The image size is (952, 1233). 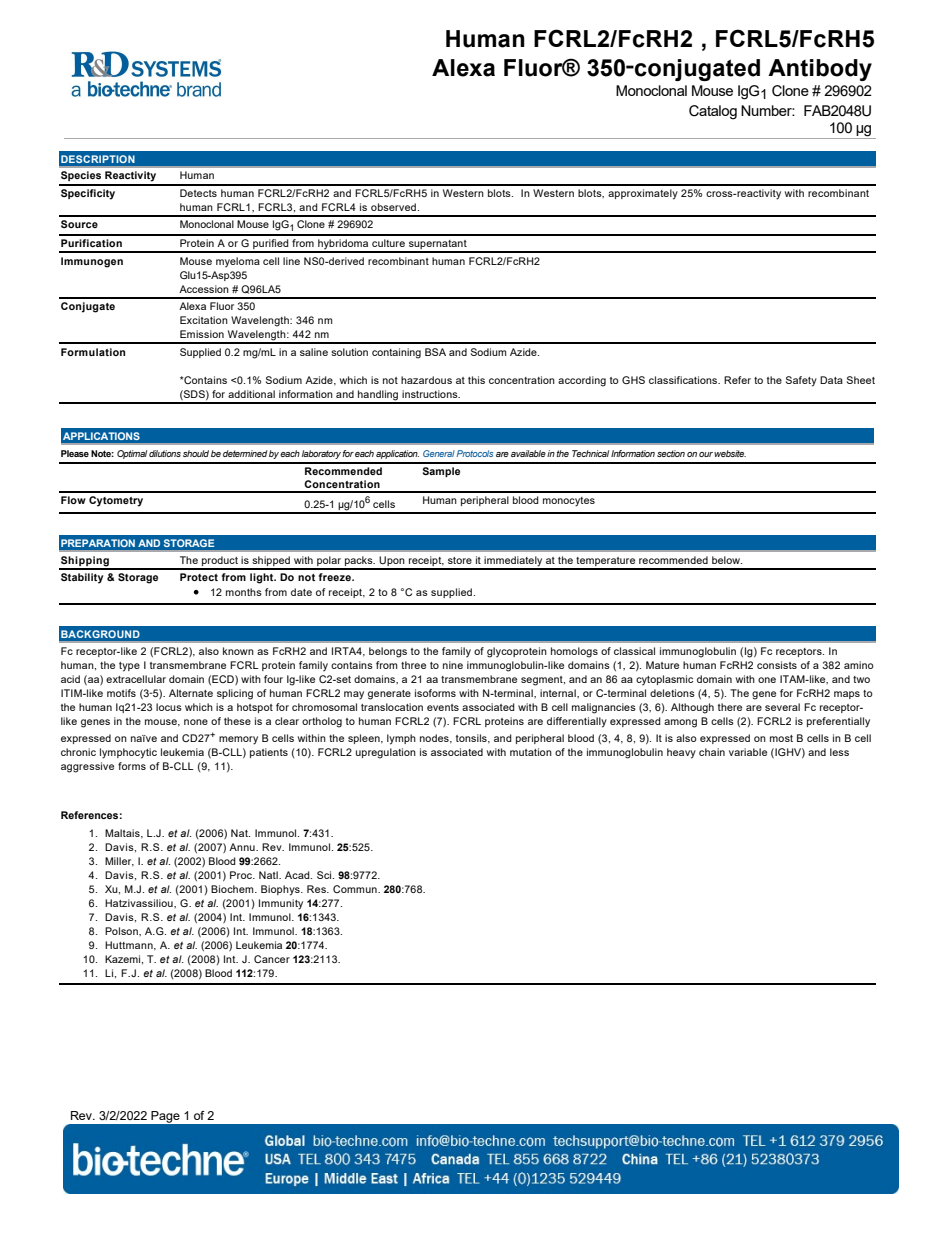 I want to click on variable, so click(x=748, y=752).
